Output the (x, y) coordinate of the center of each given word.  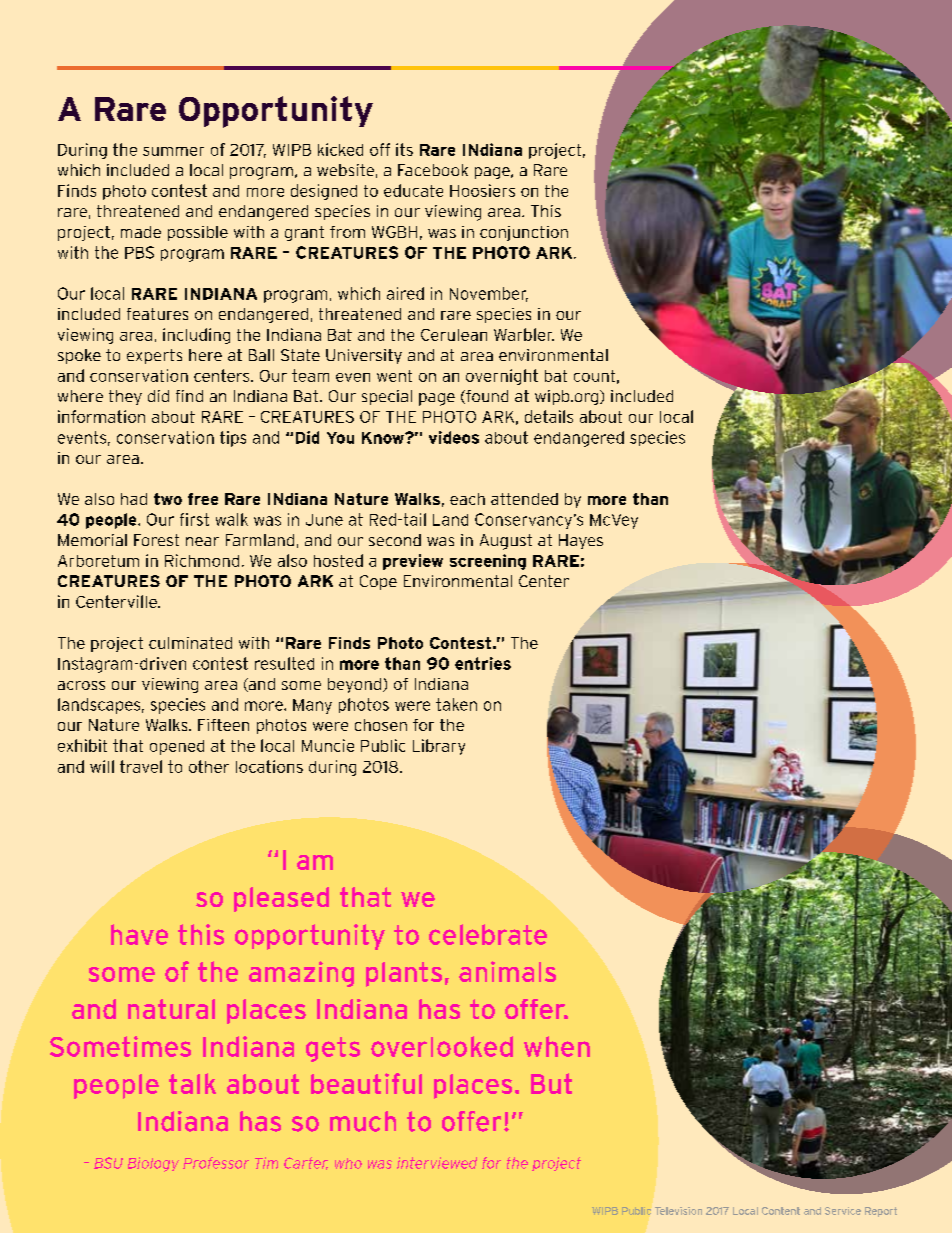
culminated (190, 643)
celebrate (488, 934)
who (348, 1163)
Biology (153, 1164)
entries (483, 663)
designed (324, 192)
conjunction (524, 233)
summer (173, 151)
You (340, 438)
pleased (281, 899)
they (125, 397)
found (486, 397)
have (139, 934)
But (551, 1083)
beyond (356, 685)
